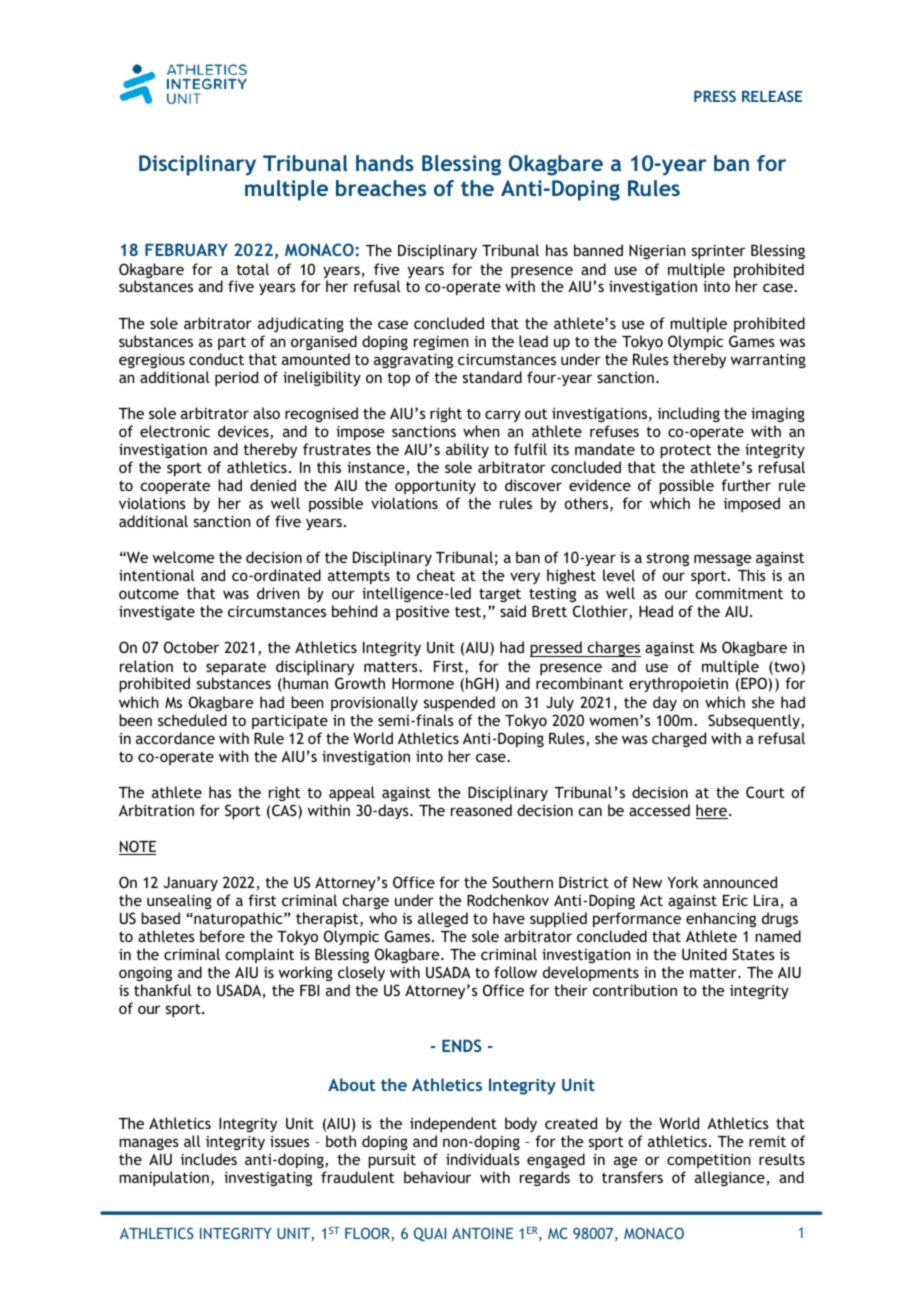 This image has width=924, height=1308. Describe the element at coordinates (437, 1177) in the image. I see `behaviour` at that location.
